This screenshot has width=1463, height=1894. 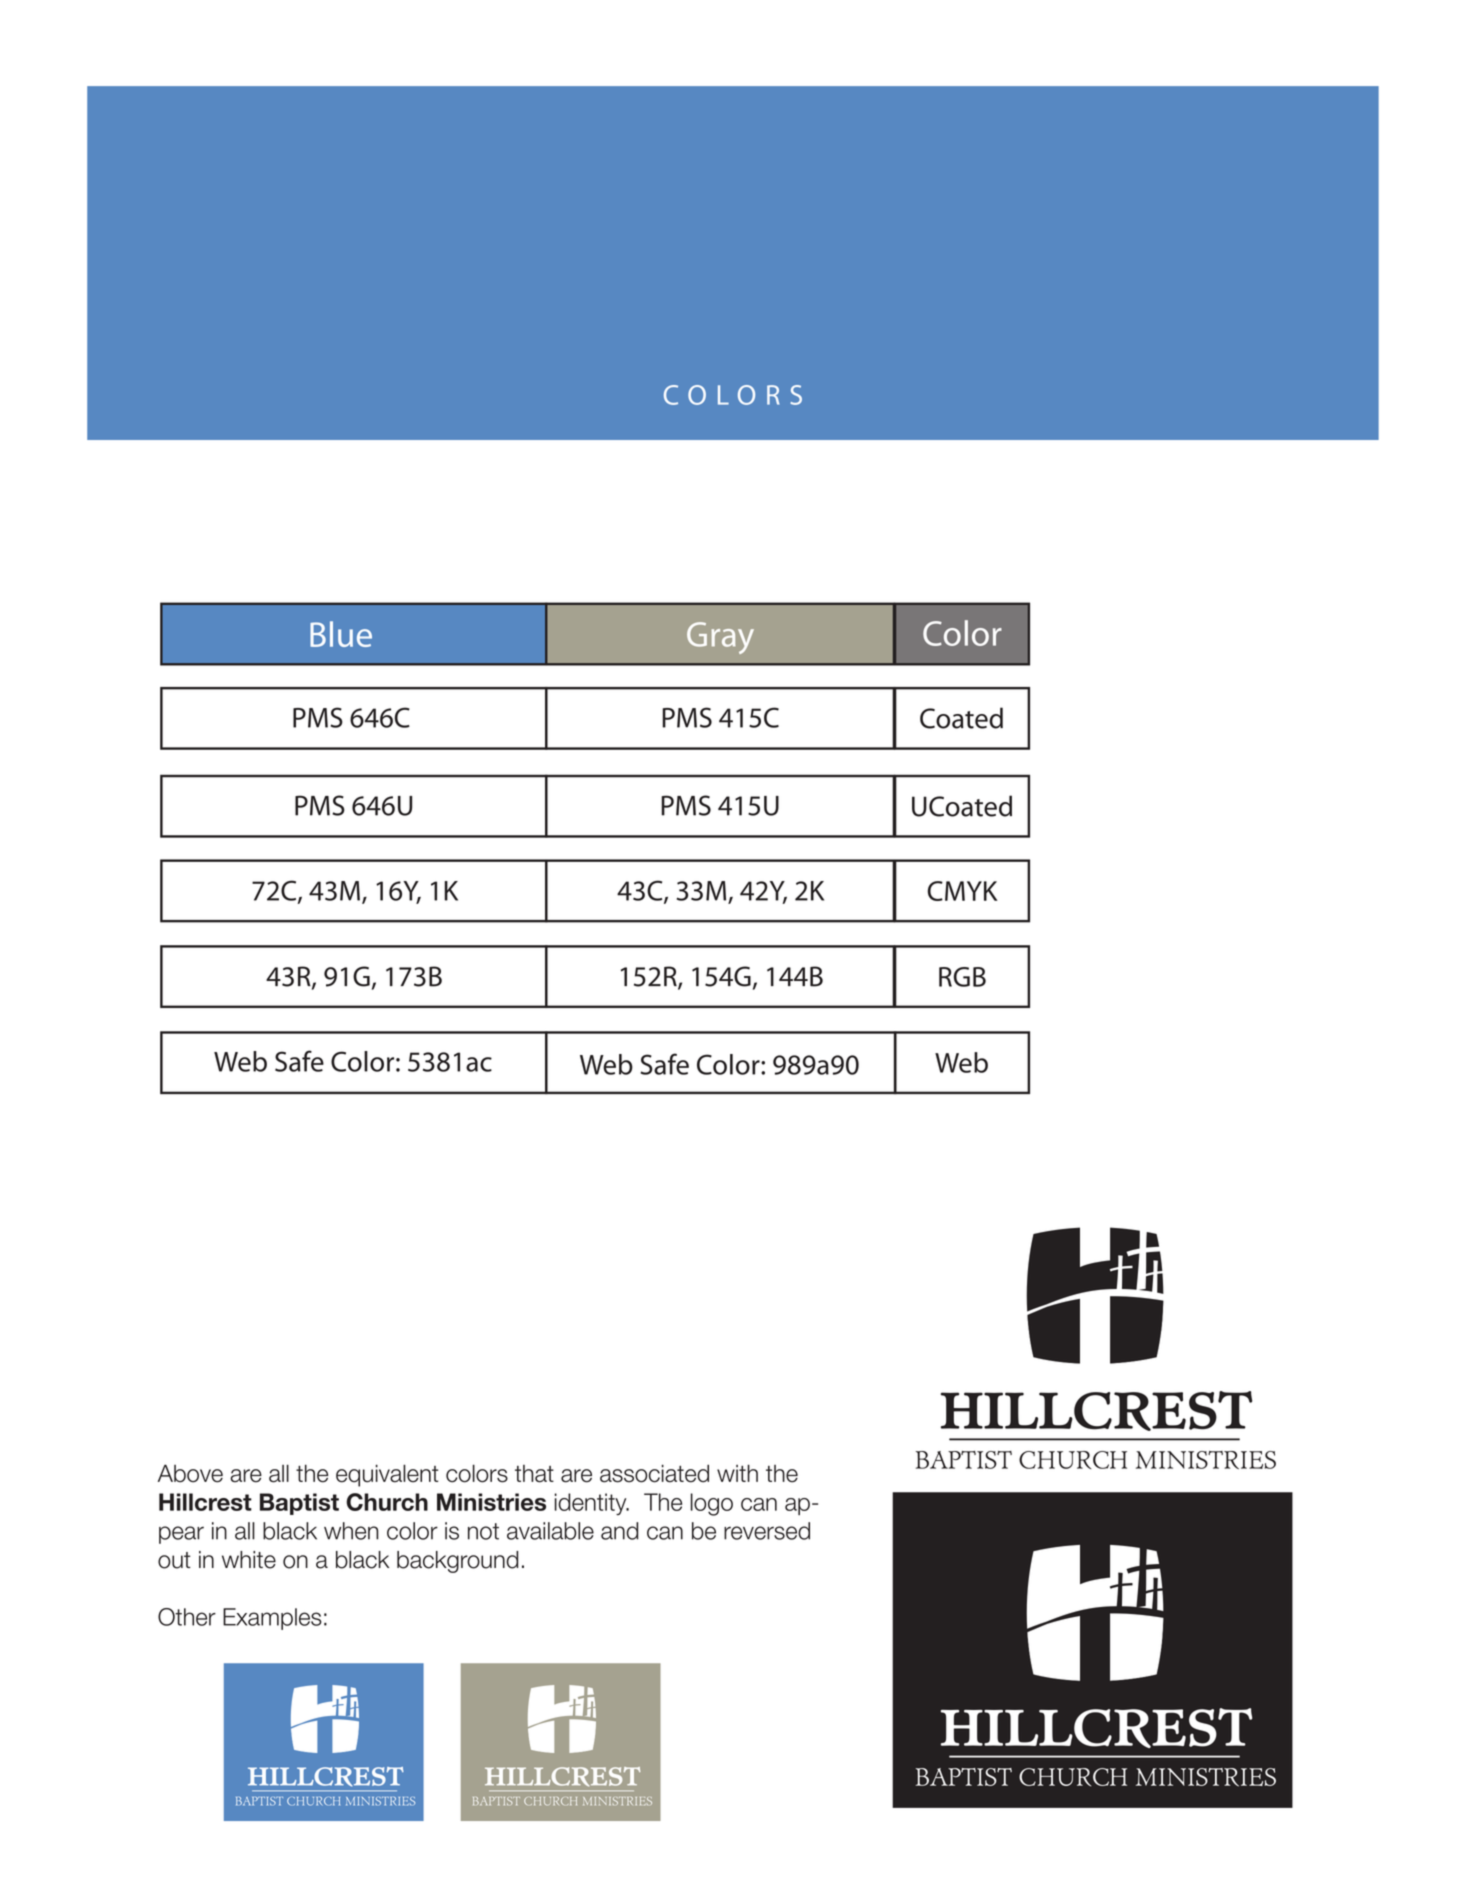 I want to click on associated, so click(x=654, y=1473).
